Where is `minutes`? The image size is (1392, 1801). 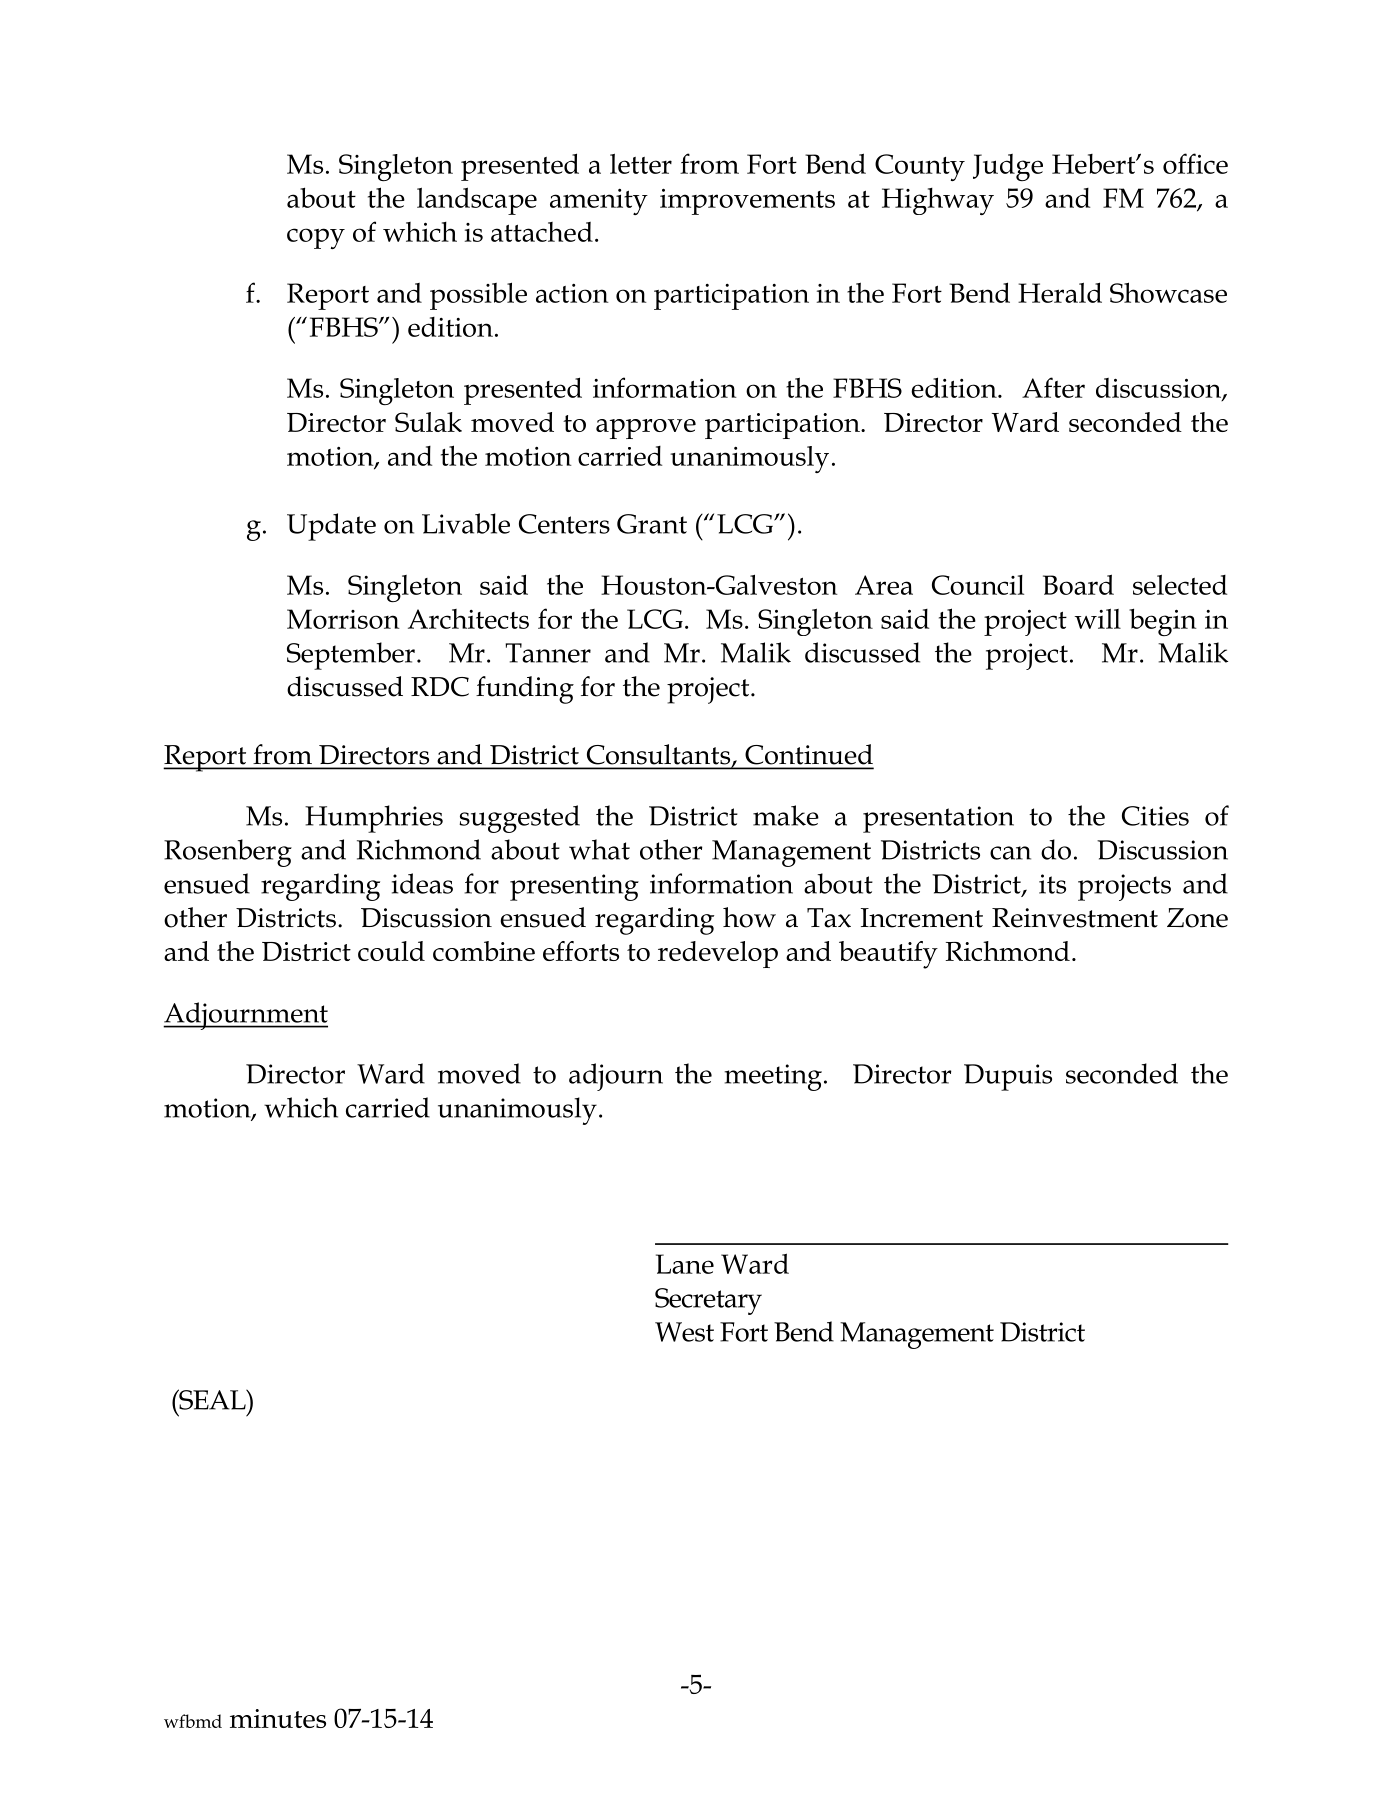 minutes is located at coordinates (278, 1718).
